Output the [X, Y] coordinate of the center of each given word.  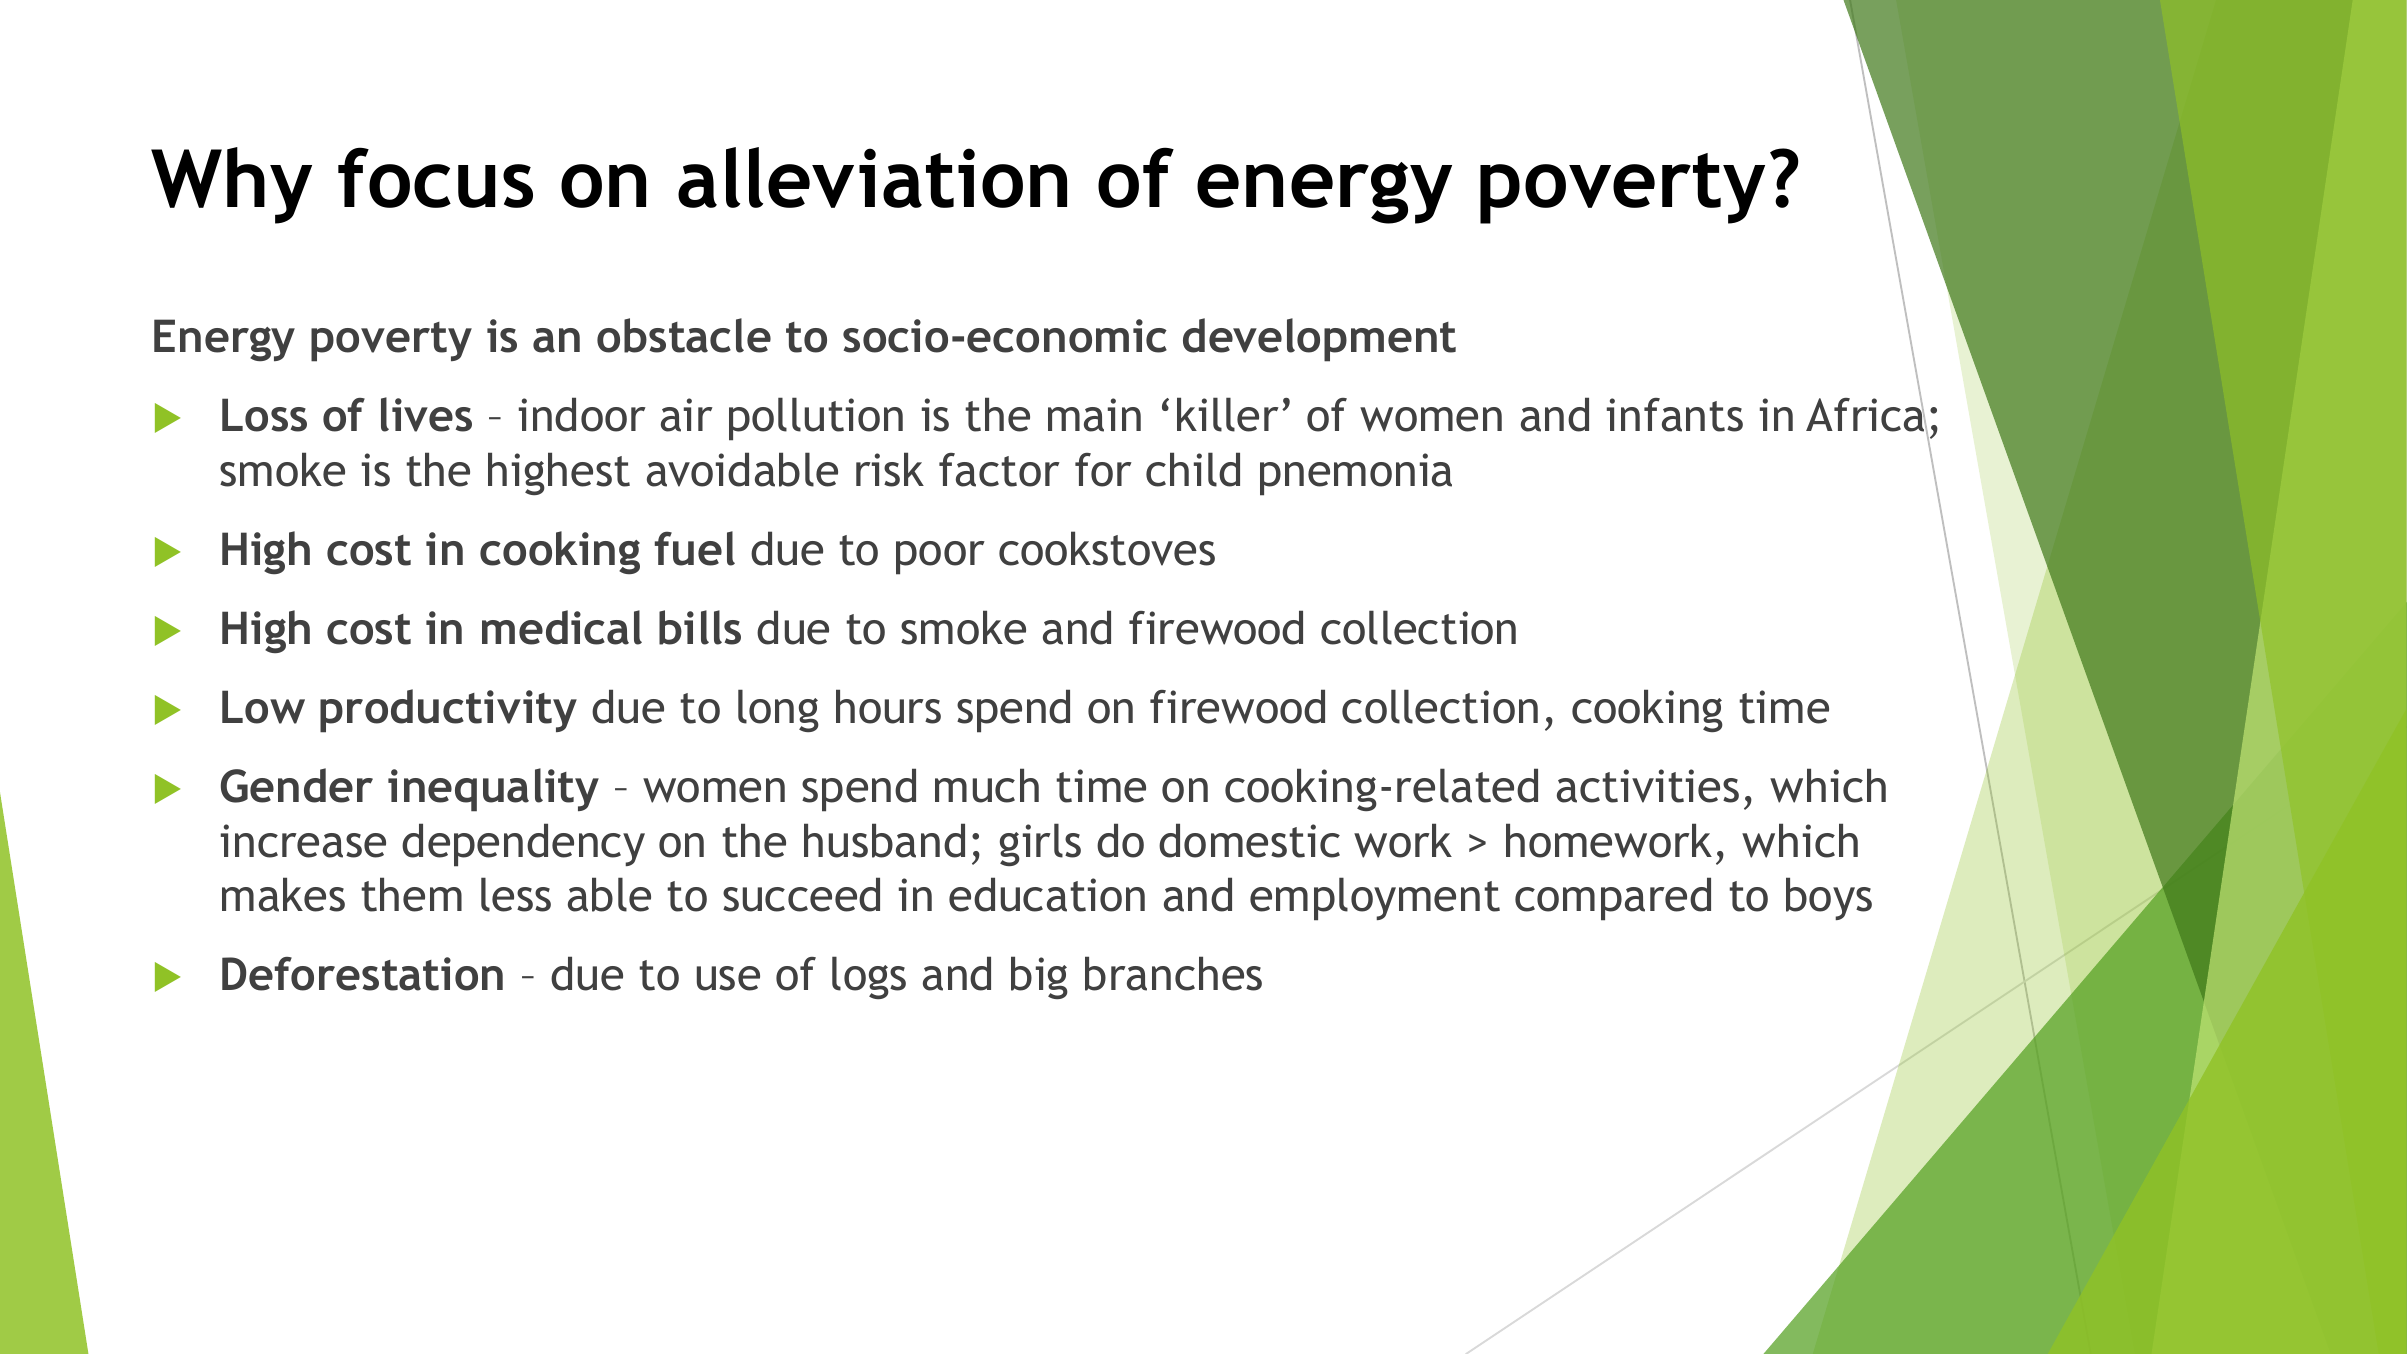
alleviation [872, 177]
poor [940, 558]
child [1193, 469]
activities [1648, 786]
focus [435, 177]
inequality [493, 790]
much [987, 785]
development [1319, 340]
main [1094, 415]
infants [1675, 415]
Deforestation [362, 974]
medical [562, 627]
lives [426, 414]
